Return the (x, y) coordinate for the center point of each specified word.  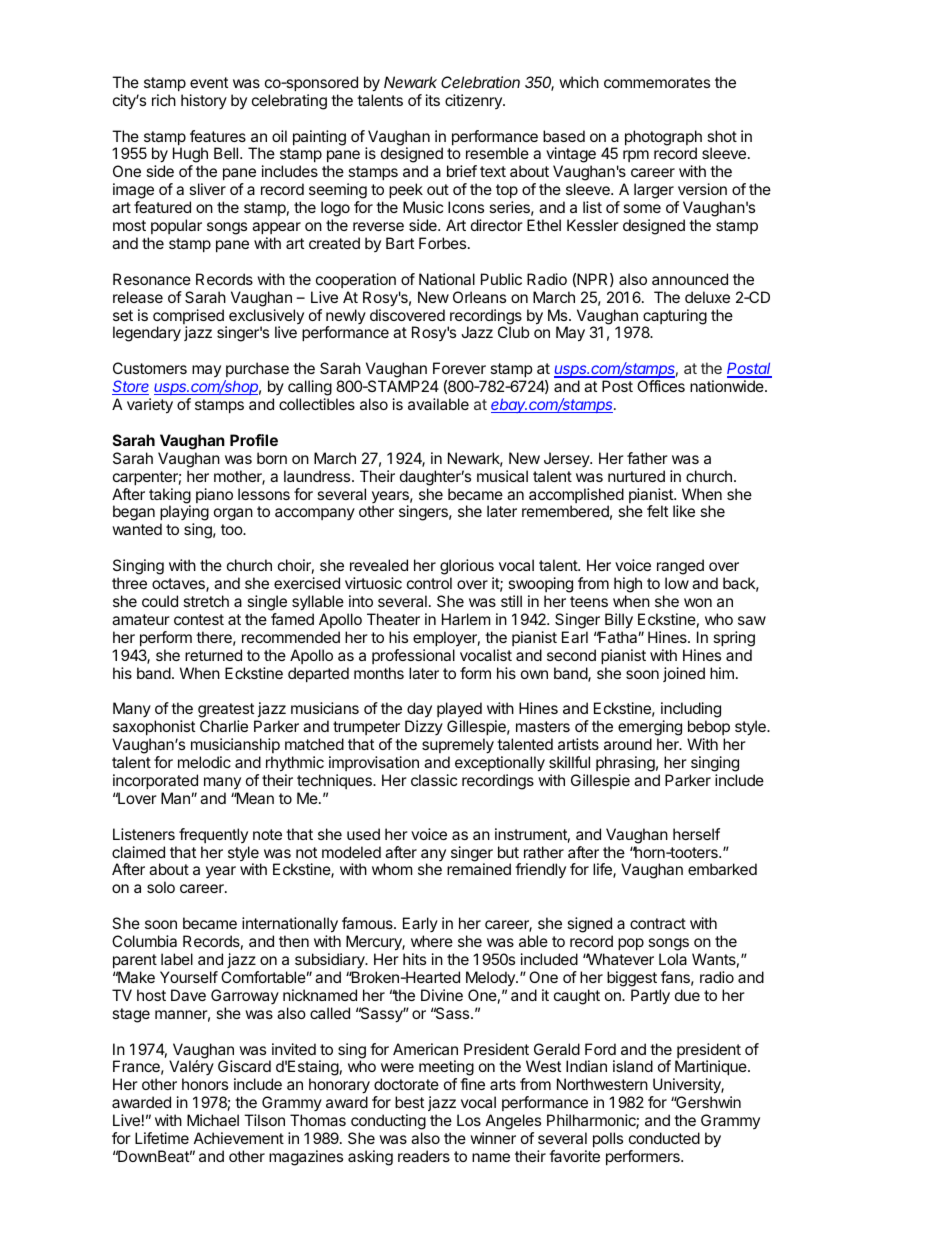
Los (469, 1120)
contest (199, 619)
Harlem (466, 619)
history (204, 101)
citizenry (474, 101)
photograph (663, 139)
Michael (213, 1120)
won (698, 602)
